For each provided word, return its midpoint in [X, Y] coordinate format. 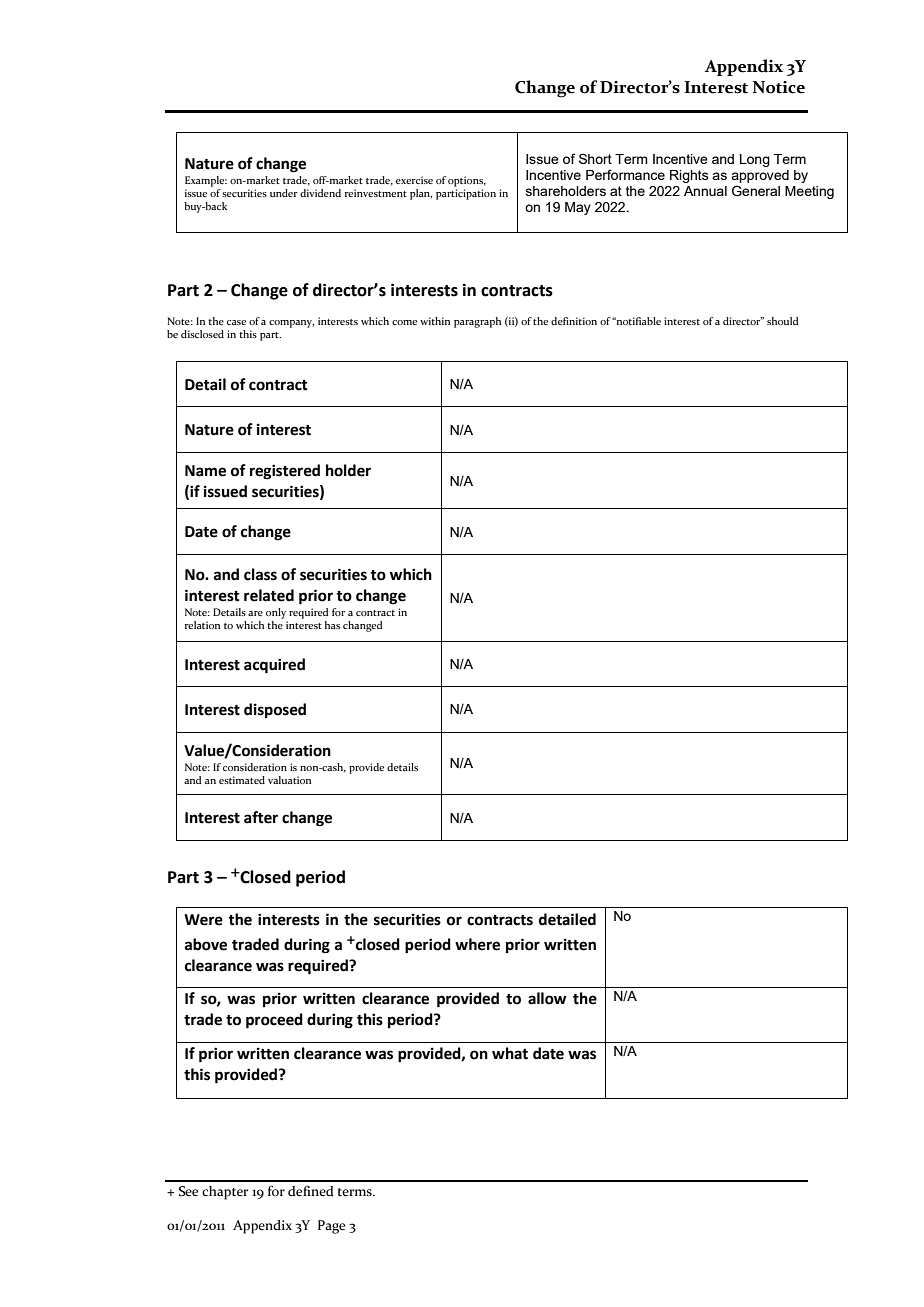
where [477, 944]
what [510, 1053]
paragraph [477, 322]
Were [203, 920]
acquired [274, 666]
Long [755, 160]
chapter [225, 1193]
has [332, 625]
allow [547, 998]
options [467, 181]
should [783, 321]
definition [574, 321]
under [284, 193]
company [291, 324]
